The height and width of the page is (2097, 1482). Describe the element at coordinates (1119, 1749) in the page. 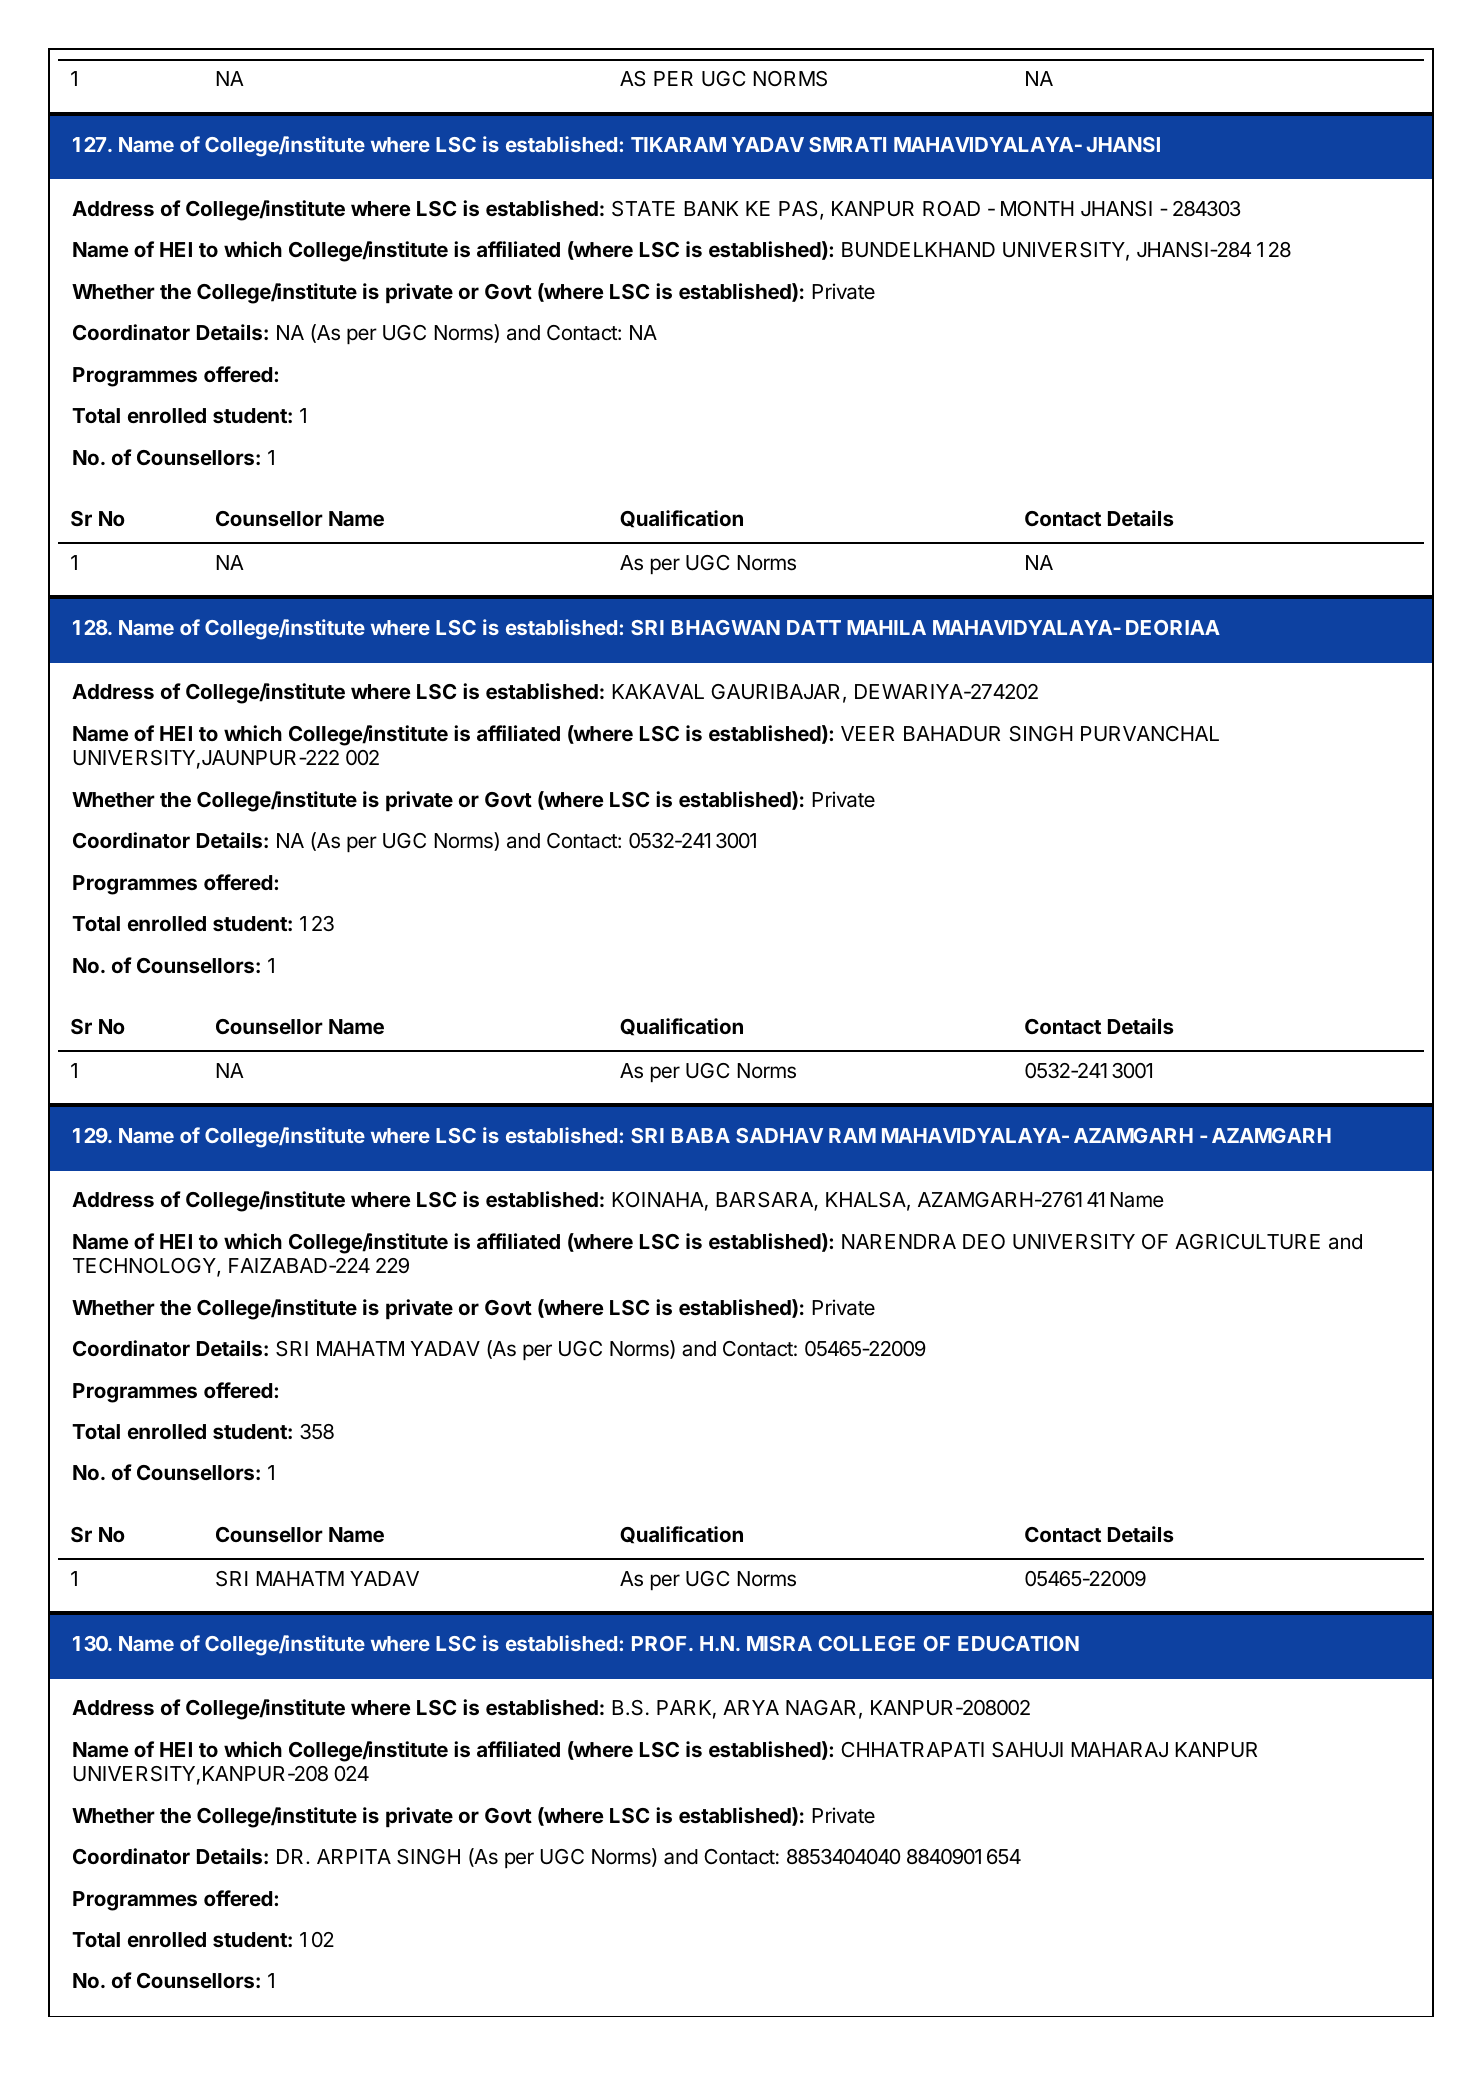

I see `MAHARAJ` at that location.
